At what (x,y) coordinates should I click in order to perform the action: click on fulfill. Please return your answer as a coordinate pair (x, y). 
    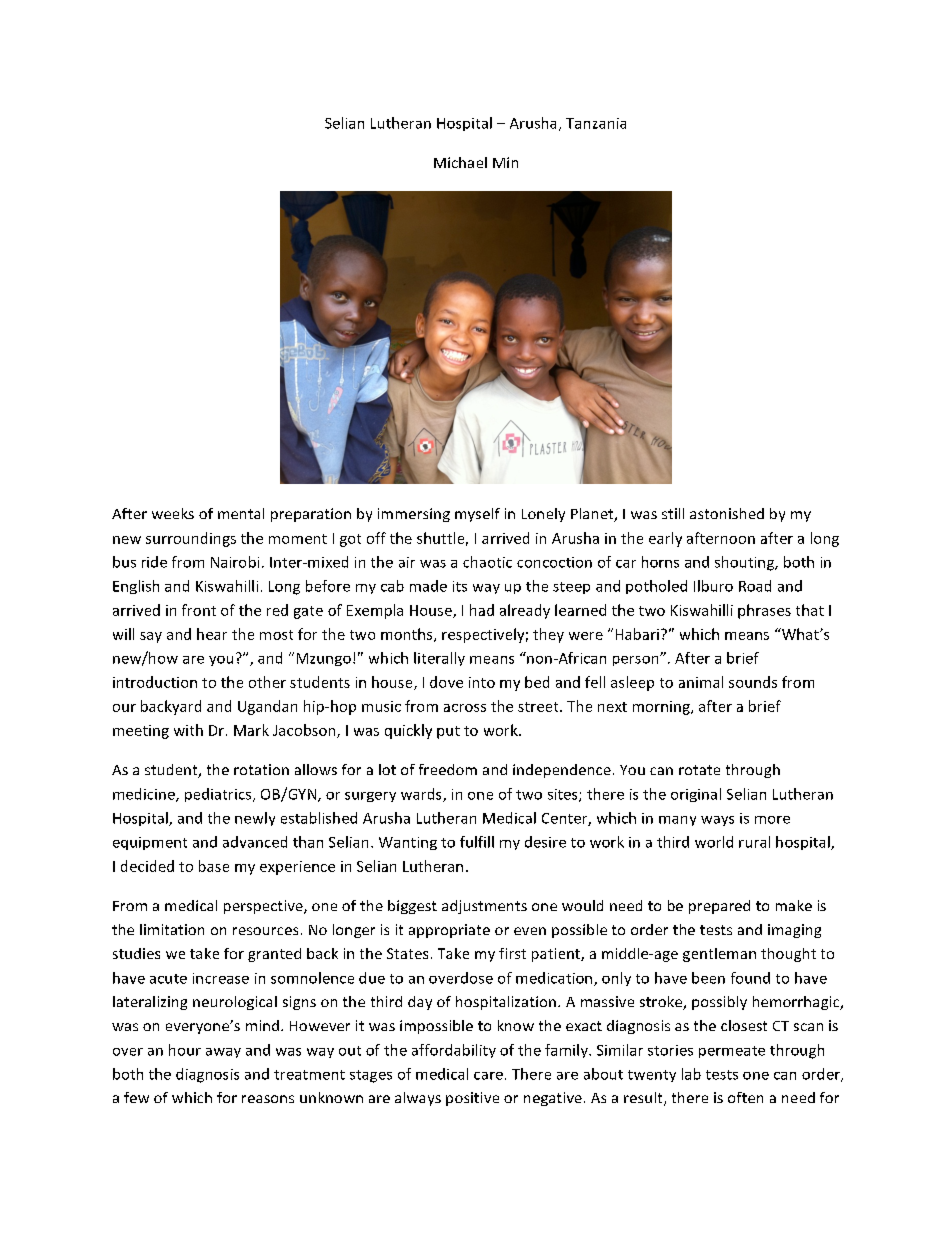
    Looking at the image, I should click on (477, 842).
